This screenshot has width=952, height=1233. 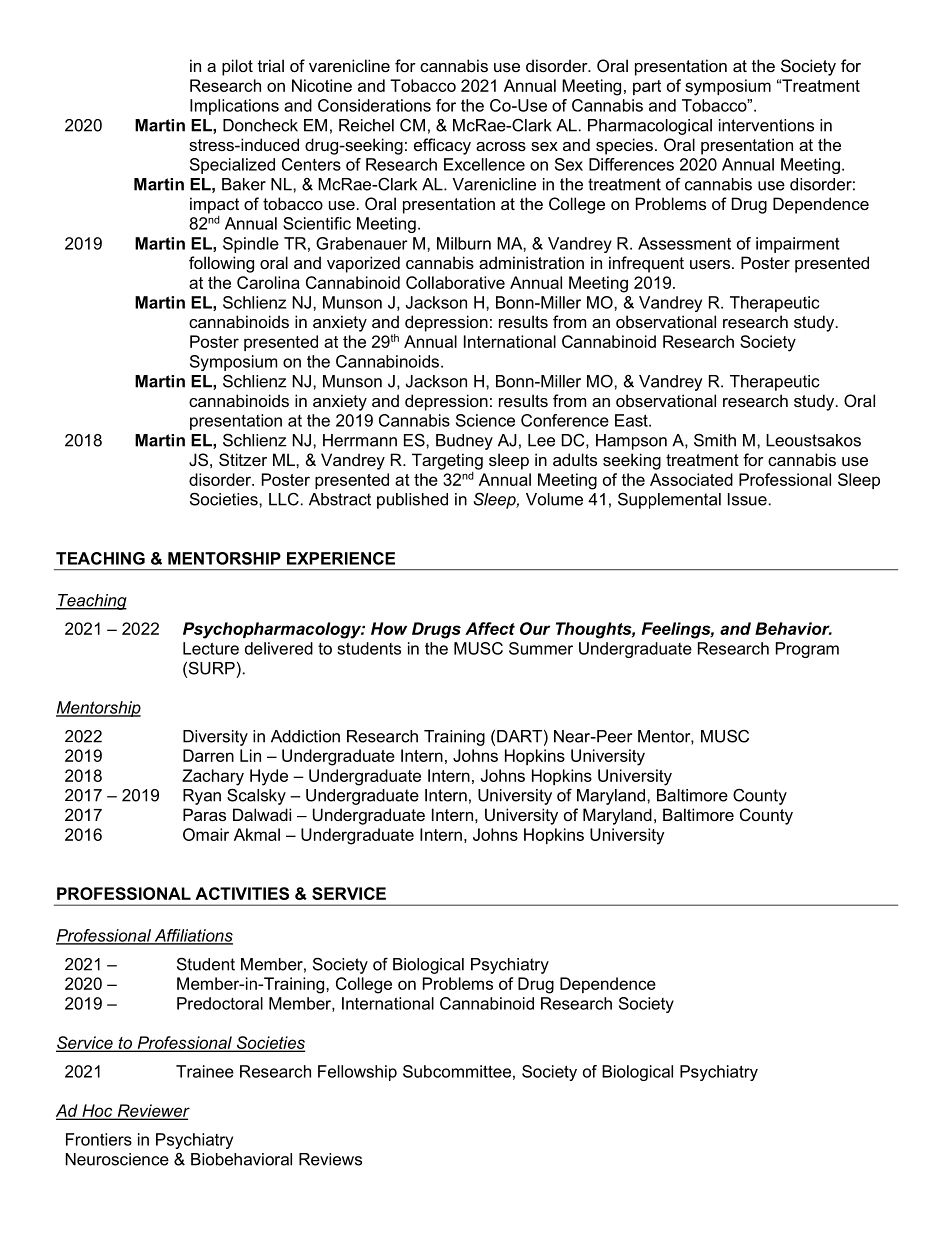 What do you see at coordinates (211, 648) in the screenshot?
I see `Lecture` at bounding box center [211, 648].
